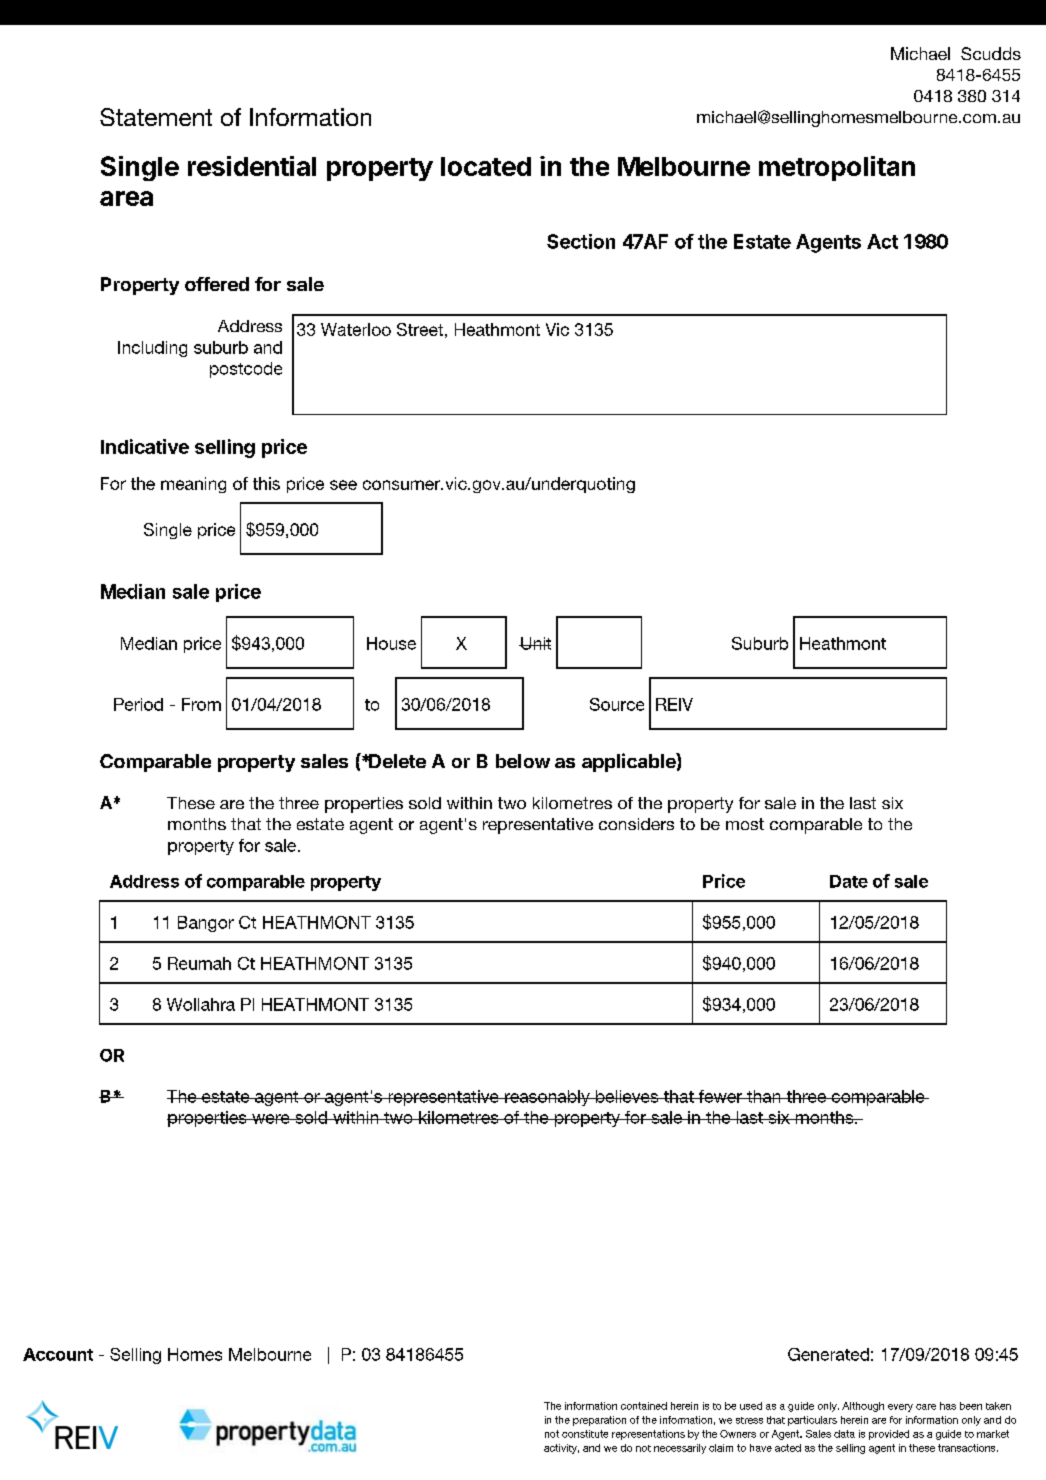  Describe the element at coordinates (486, 166) in the page. I see `located` at that location.
